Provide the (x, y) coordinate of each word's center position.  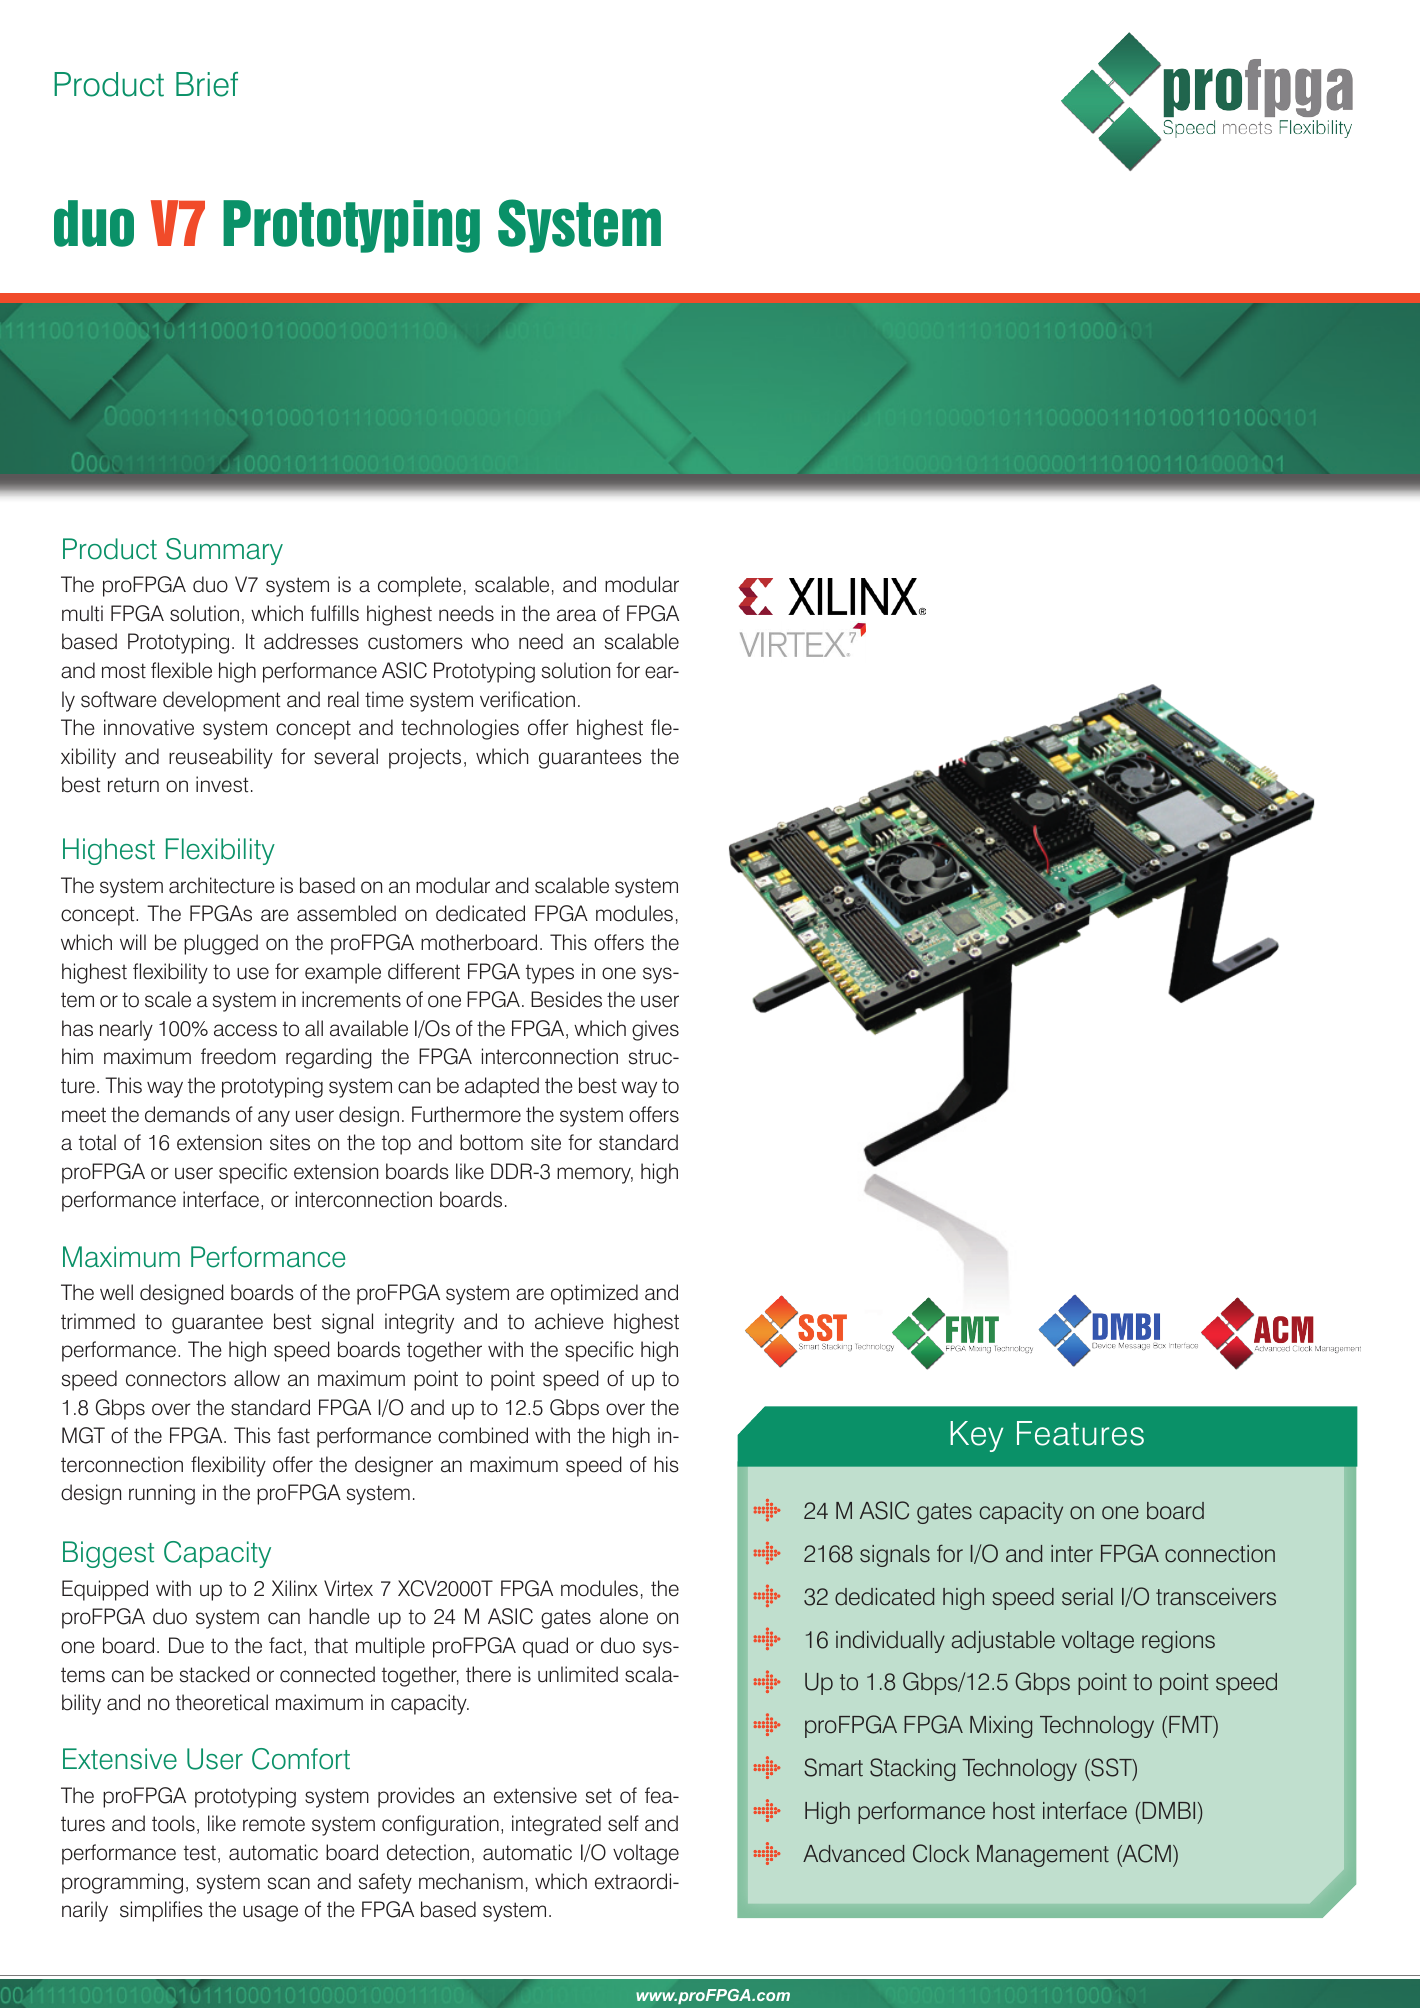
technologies (460, 729)
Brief (207, 84)
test (200, 1853)
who (490, 641)
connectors (176, 1379)
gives (655, 1030)
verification (527, 699)
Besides (566, 999)
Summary (224, 551)
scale (168, 999)
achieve (569, 1321)
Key (976, 1436)
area (576, 615)
